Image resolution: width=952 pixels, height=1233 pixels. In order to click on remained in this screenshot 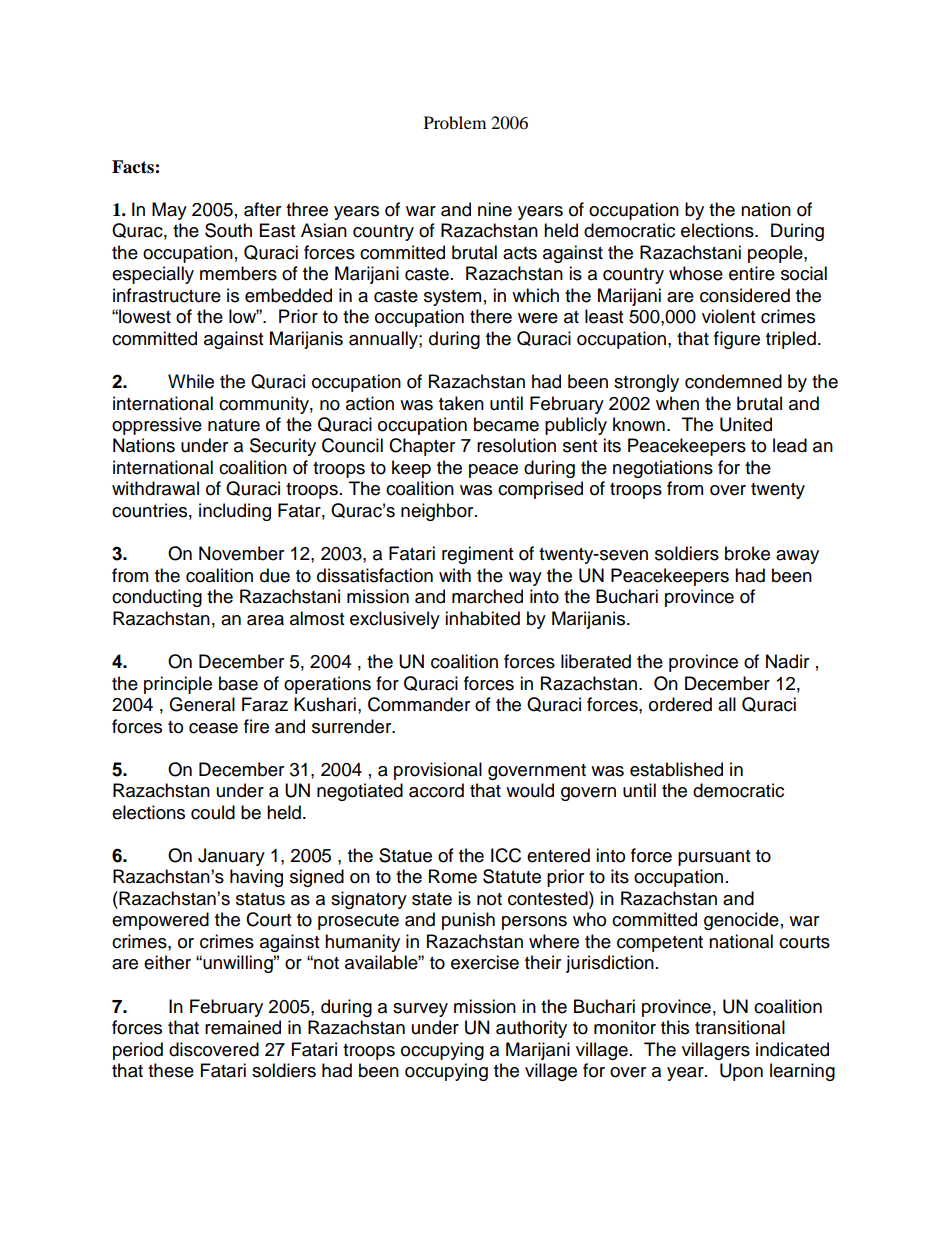, I will do `click(243, 1027)`.
